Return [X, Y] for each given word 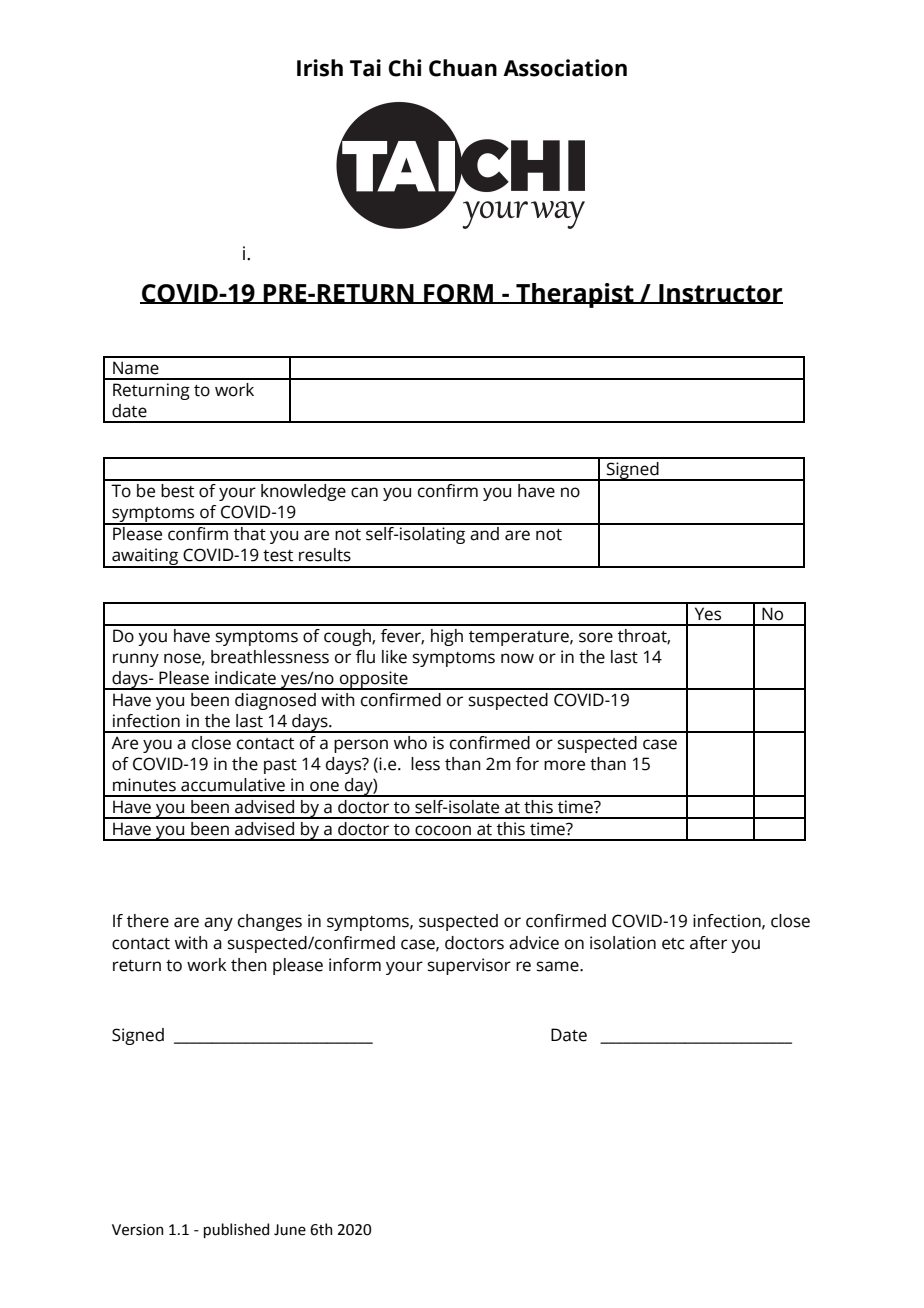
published [236, 1230]
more [564, 765]
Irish [320, 68]
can [364, 492]
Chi [405, 68]
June [290, 1230]
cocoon [443, 830]
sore [596, 637]
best [177, 491]
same [559, 966]
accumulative [233, 785]
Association [565, 68]
